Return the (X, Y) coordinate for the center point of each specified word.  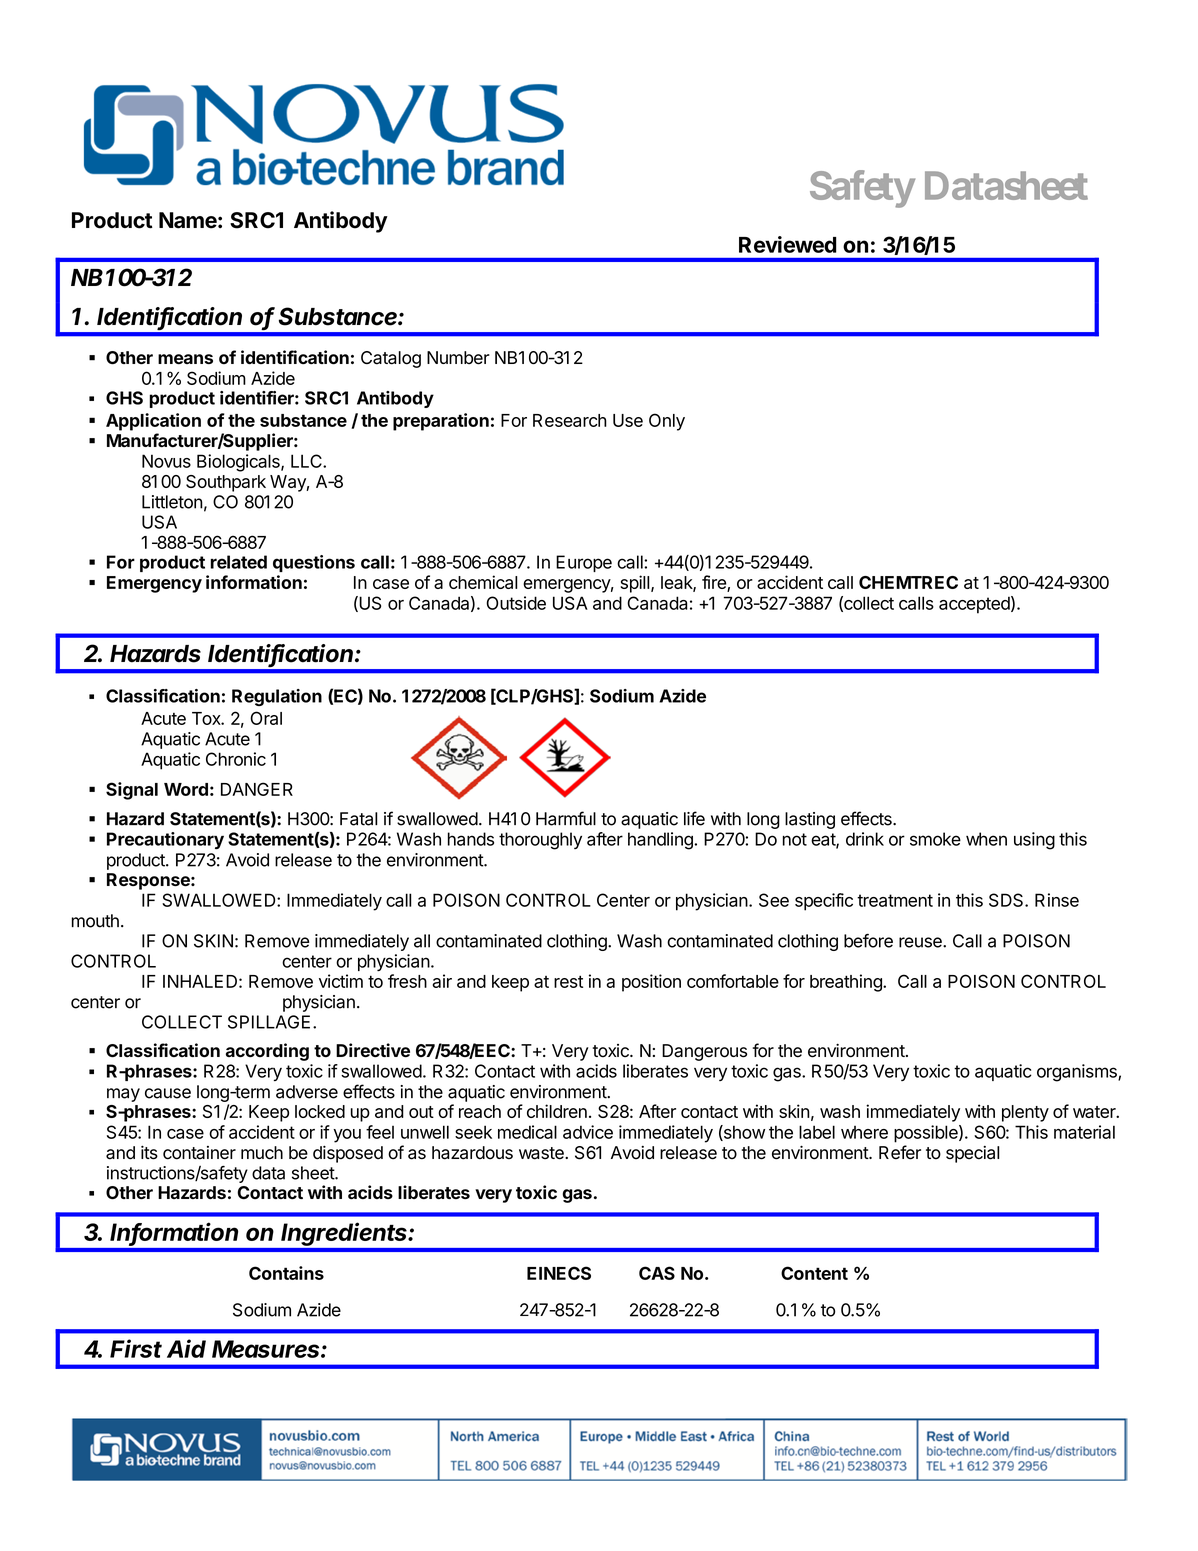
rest (568, 981)
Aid (186, 1348)
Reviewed (788, 244)
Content (814, 1273)
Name (188, 220)
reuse (921, 942)
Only (667, 422)
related (238, 562)
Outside (516, 603)
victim (341, 981)
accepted (974, 605)
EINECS (559, 1273)
